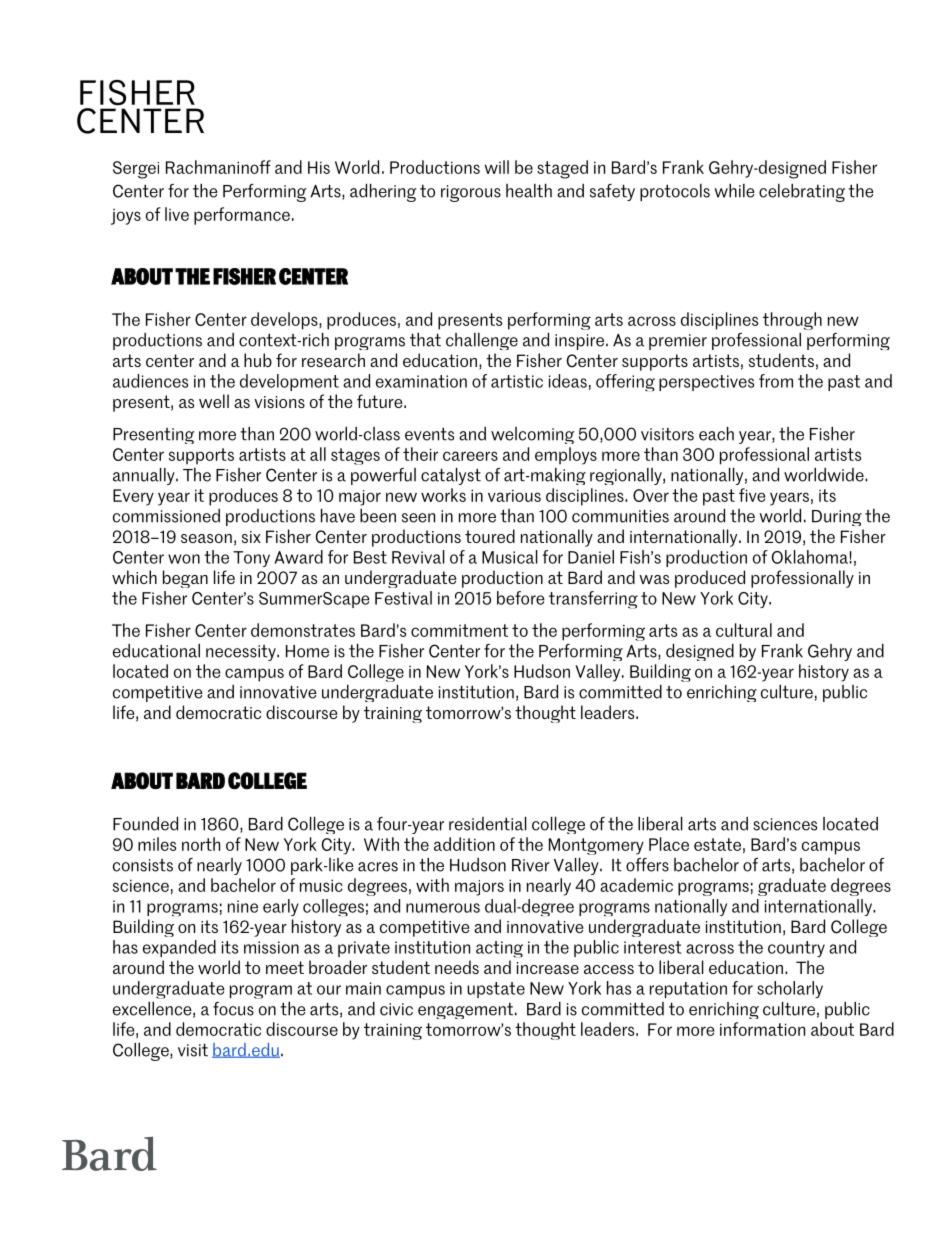 This screenshot has width=952, height=1233. What do you see at coordinates (201, 844) in the screenshot?
I see `north` at bounding box center [201, 844].
